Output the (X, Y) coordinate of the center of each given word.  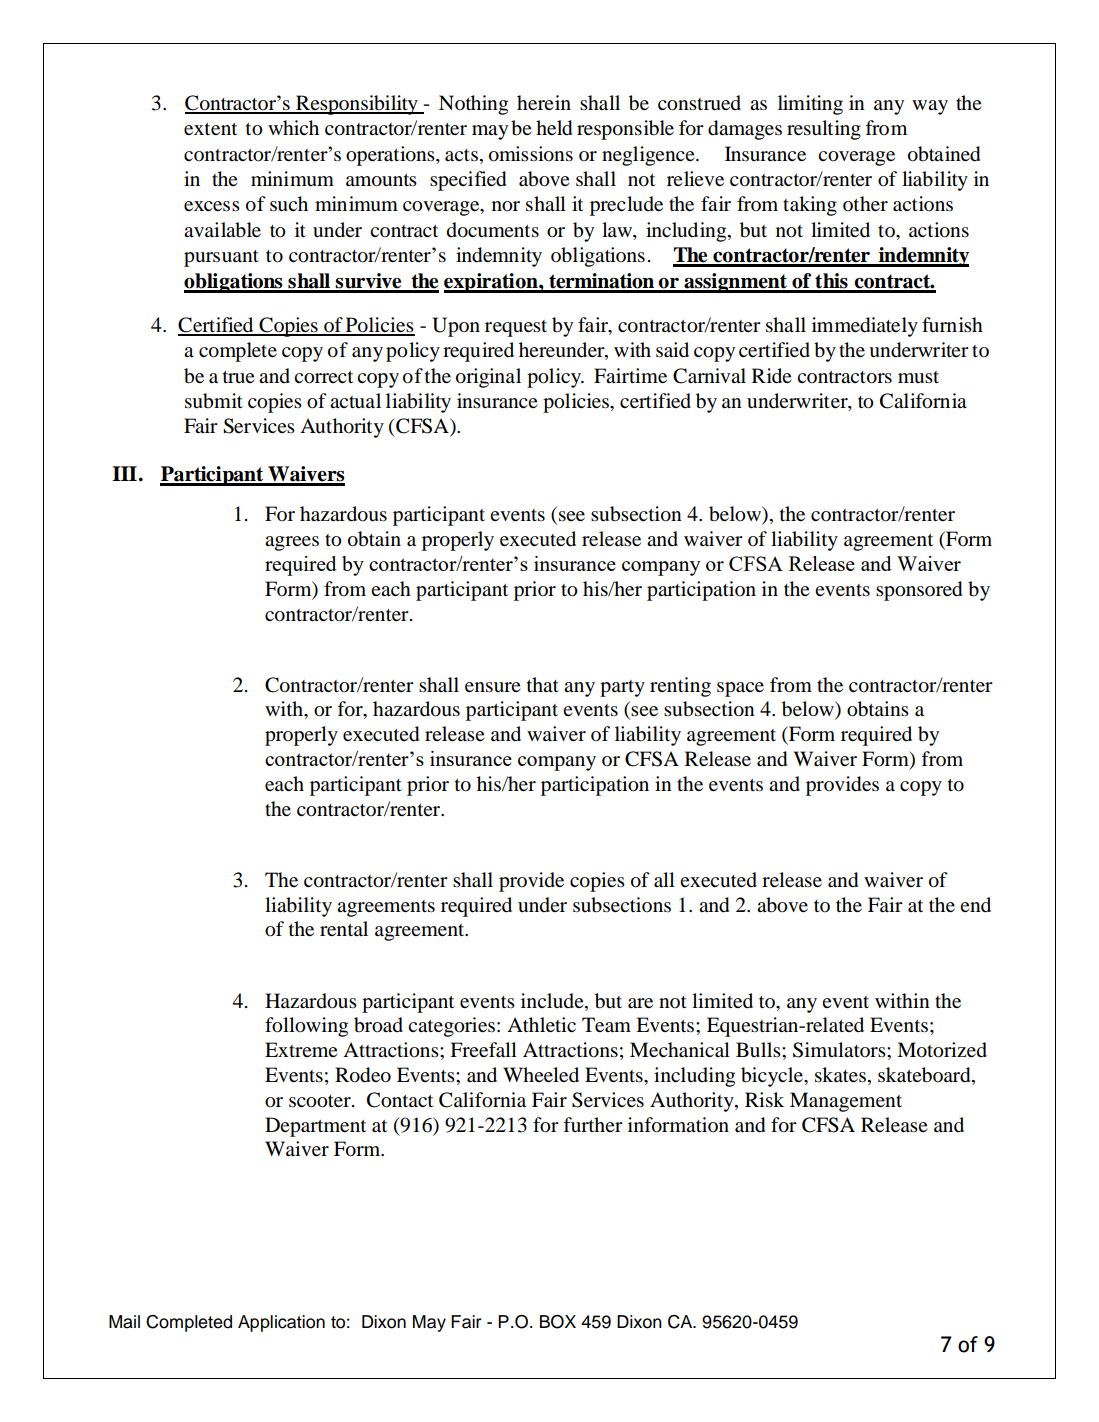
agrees (292, 543)
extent (210, 129)
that (543, 685)
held (554, 128)
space (740, 689)
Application (281, 1323)
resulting (824, 130)
